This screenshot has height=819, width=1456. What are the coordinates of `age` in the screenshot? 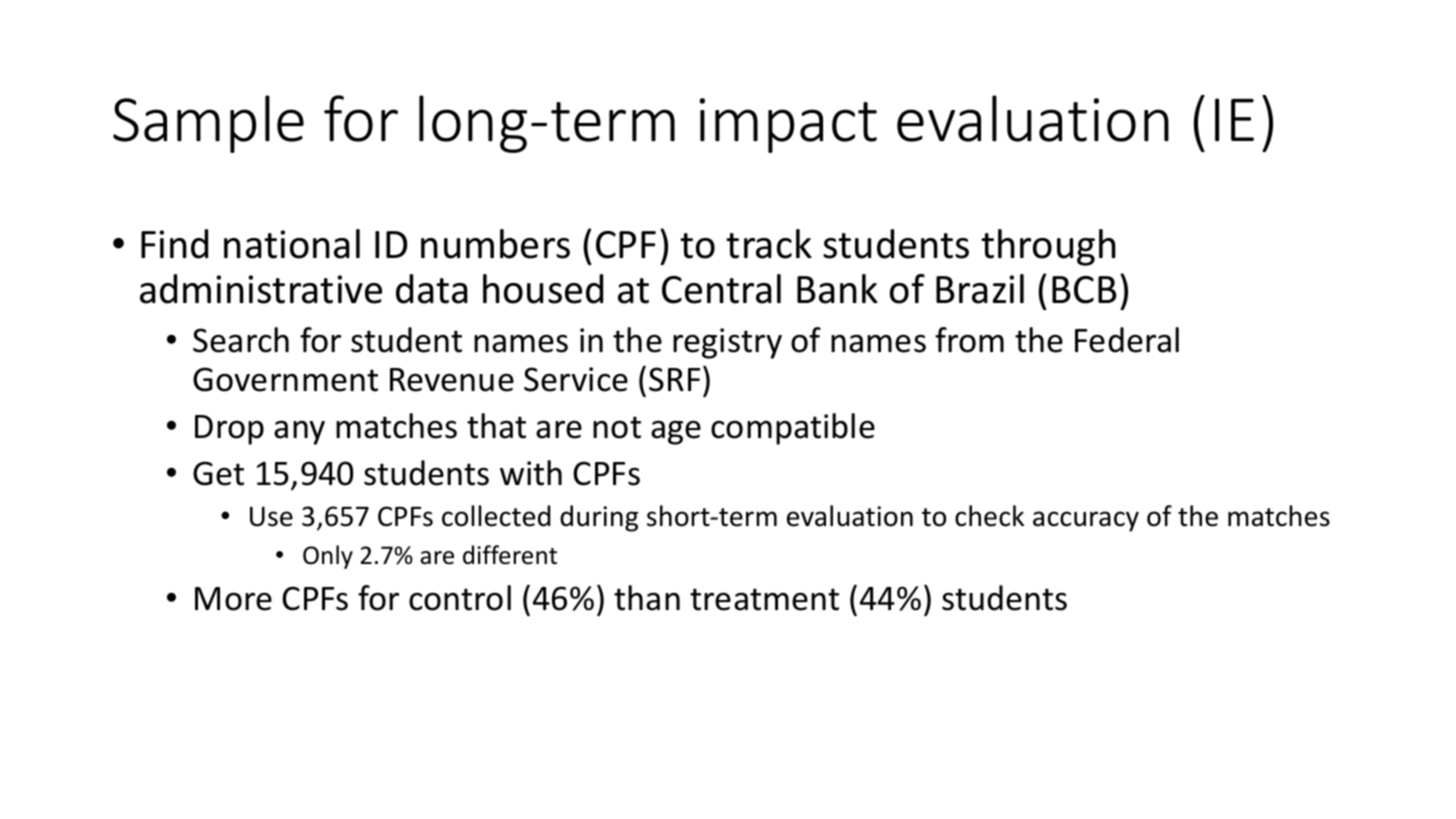 It's located at (676, 432).
